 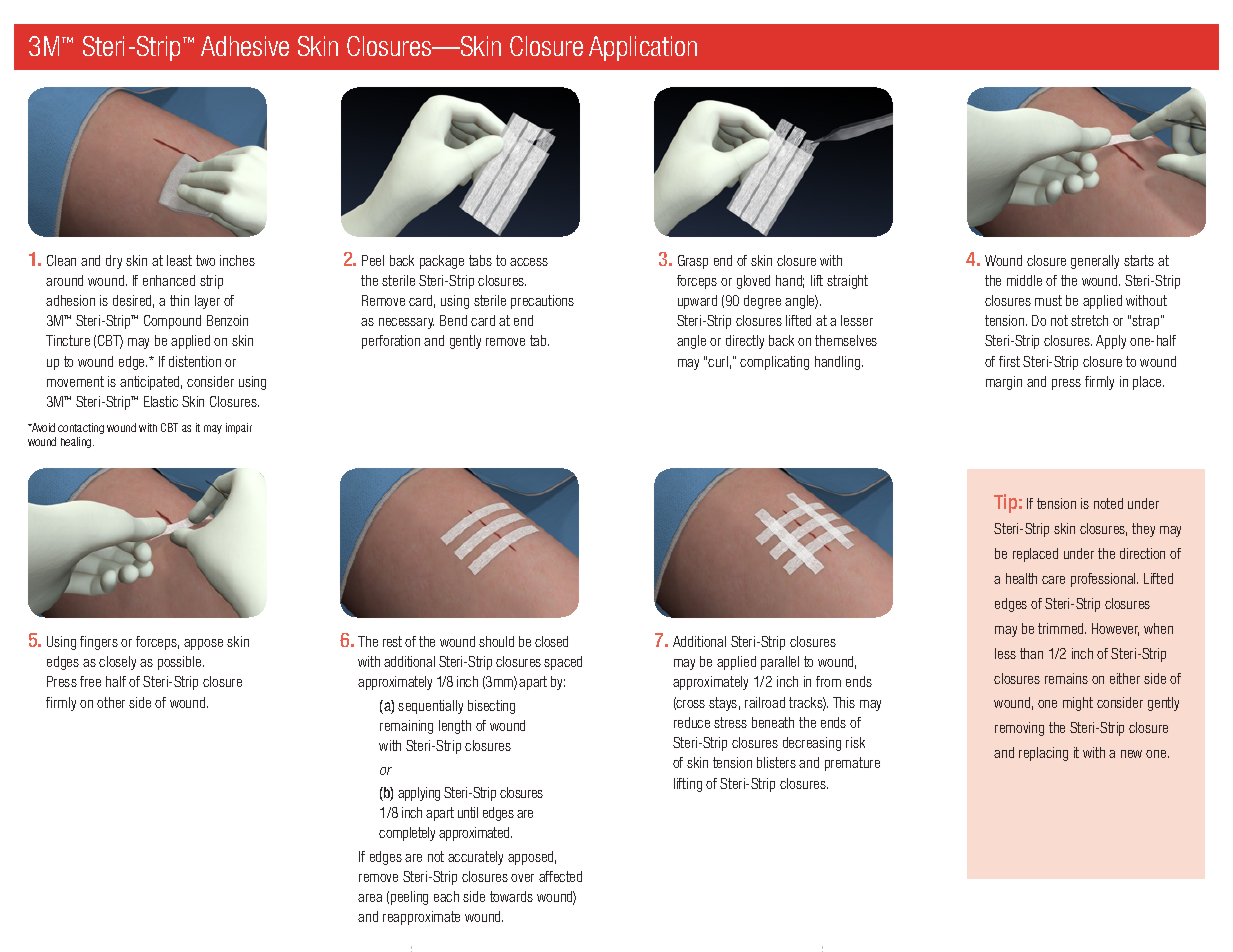 I want to click on spaced, so click(x=563, y=663).
